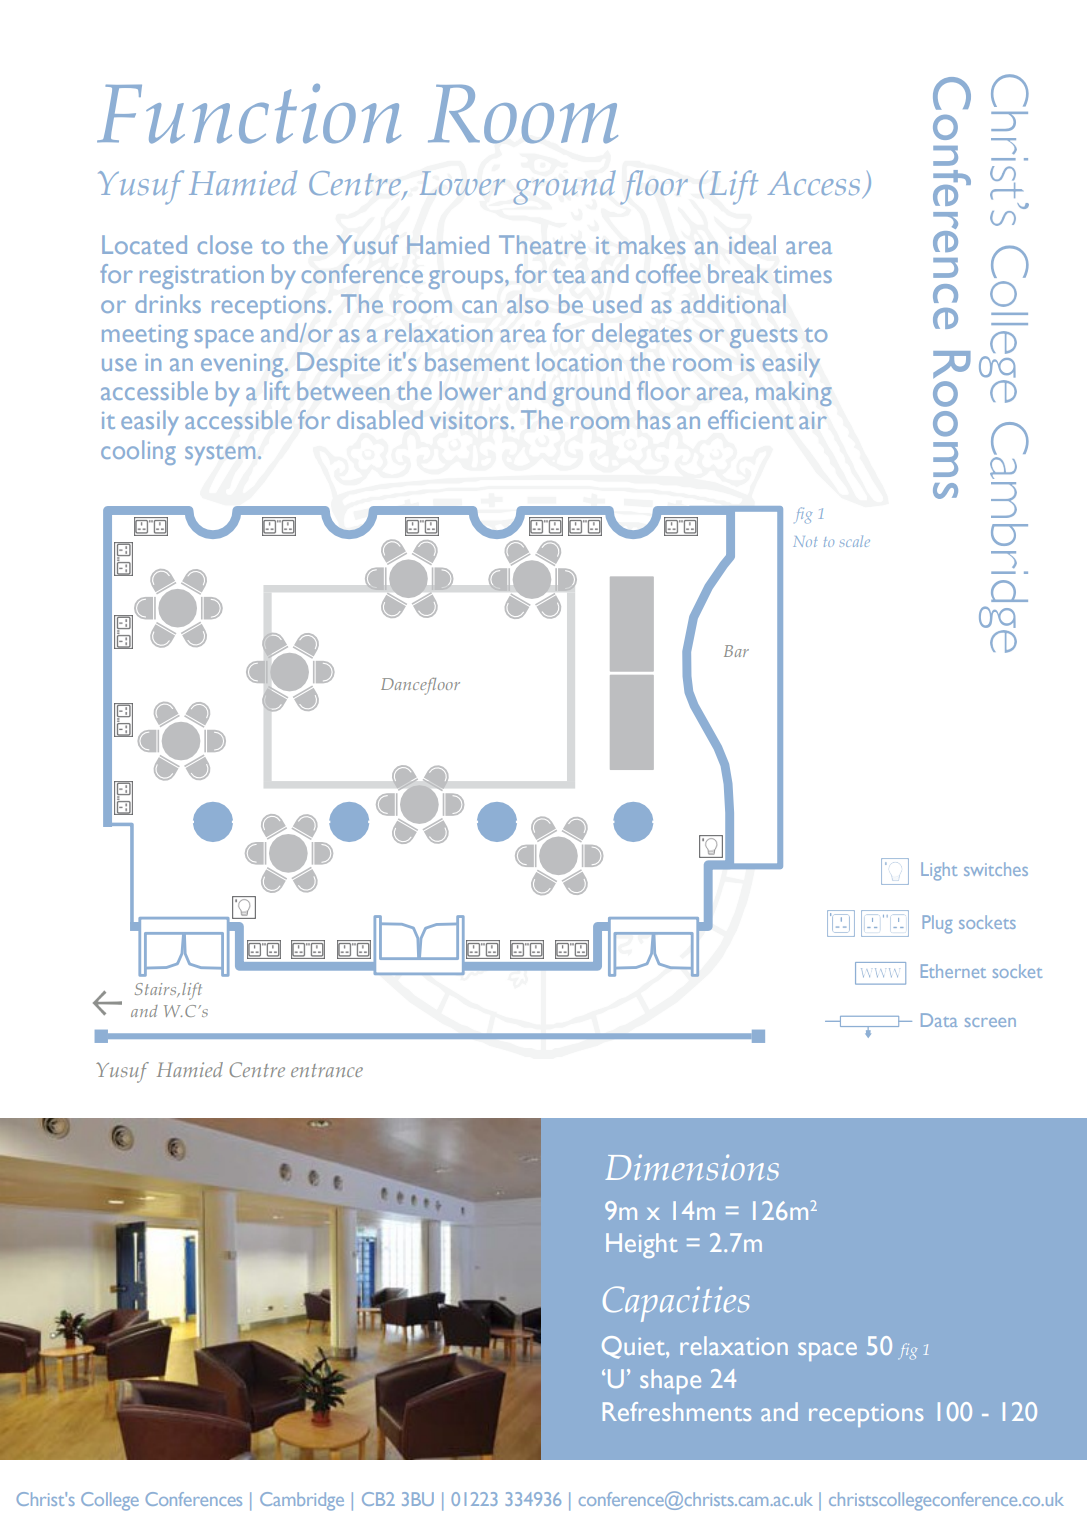 This image has width=1087, height=1536. What do you see at coordinates (641, 1245) in the image?
I see `Height` at bounding box center [641, 1245].
